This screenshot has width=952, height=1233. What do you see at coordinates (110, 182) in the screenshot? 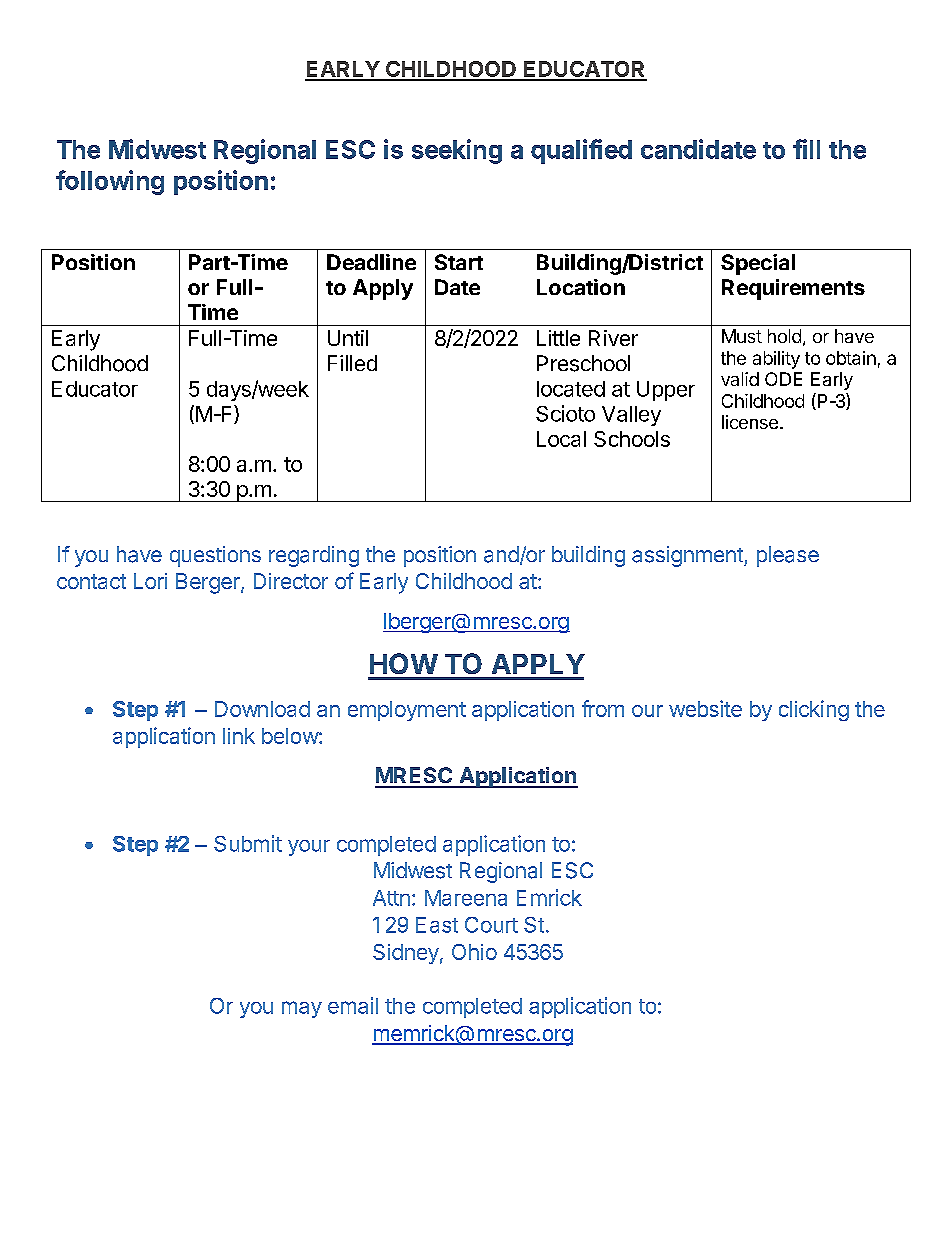
I see `following` at bounding box center [110, 182].
